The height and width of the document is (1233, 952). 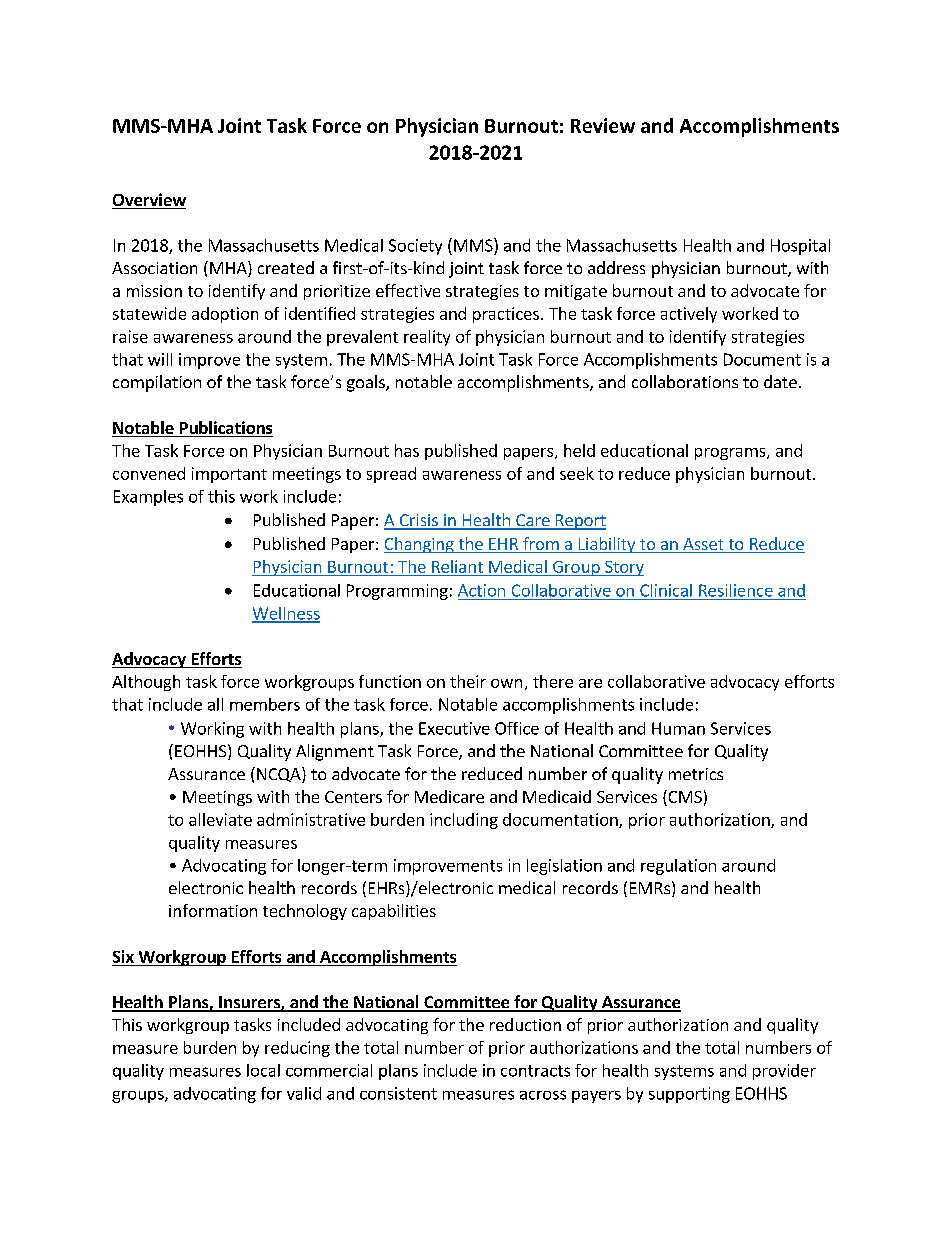 I want to click on local, so click(x=263, y=1070).
